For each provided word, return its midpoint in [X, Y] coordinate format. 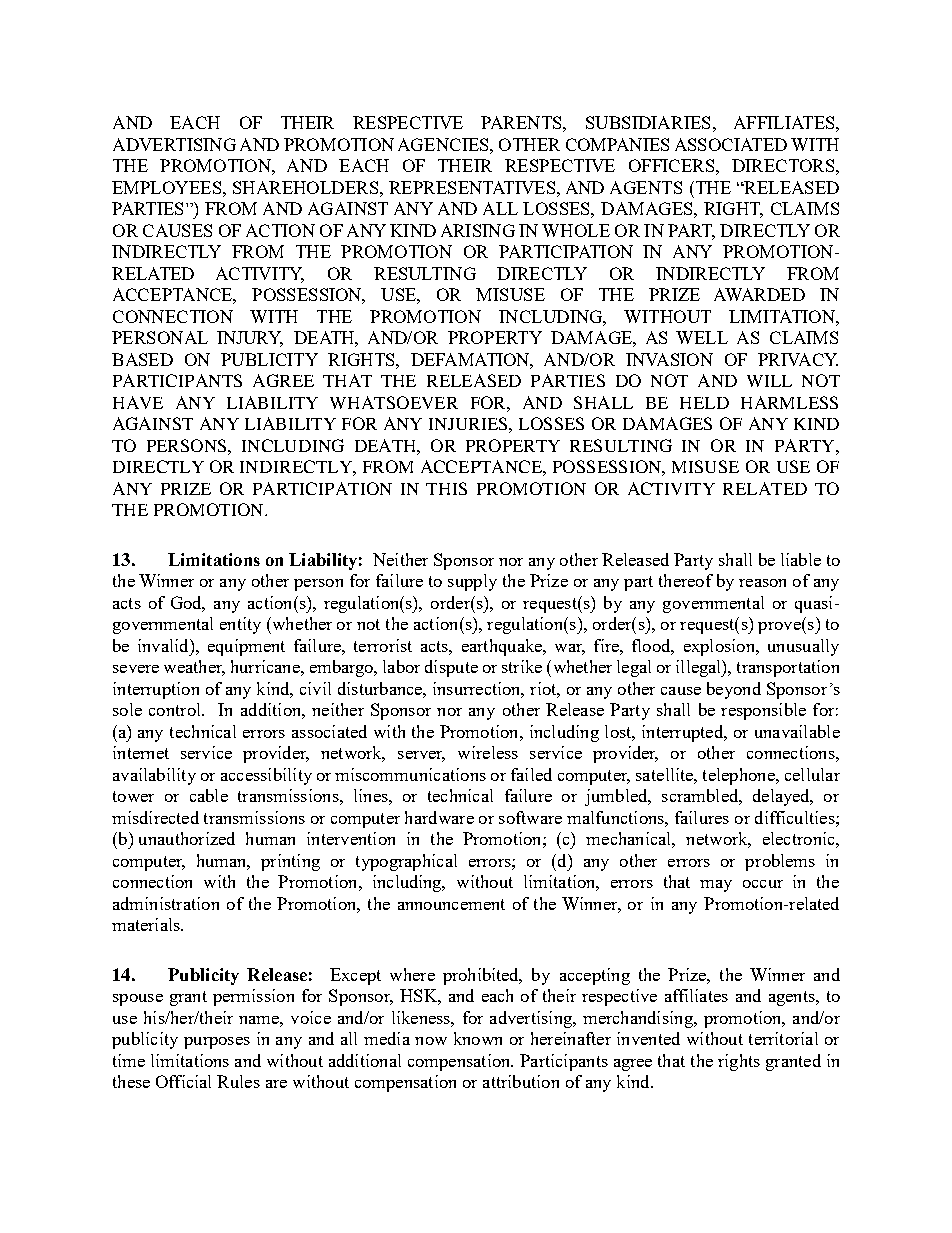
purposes [217, 1043]
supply [472, 582]
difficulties [796, 817]
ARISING [478, 230]
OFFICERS [671, 165]
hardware [439, 817]
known [478, 1038]
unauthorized [187, 838]
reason [762, 583]
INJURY [250, 339]
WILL [769, 381]
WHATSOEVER [394, 402]
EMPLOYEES [166, 187]
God [188, 603]
